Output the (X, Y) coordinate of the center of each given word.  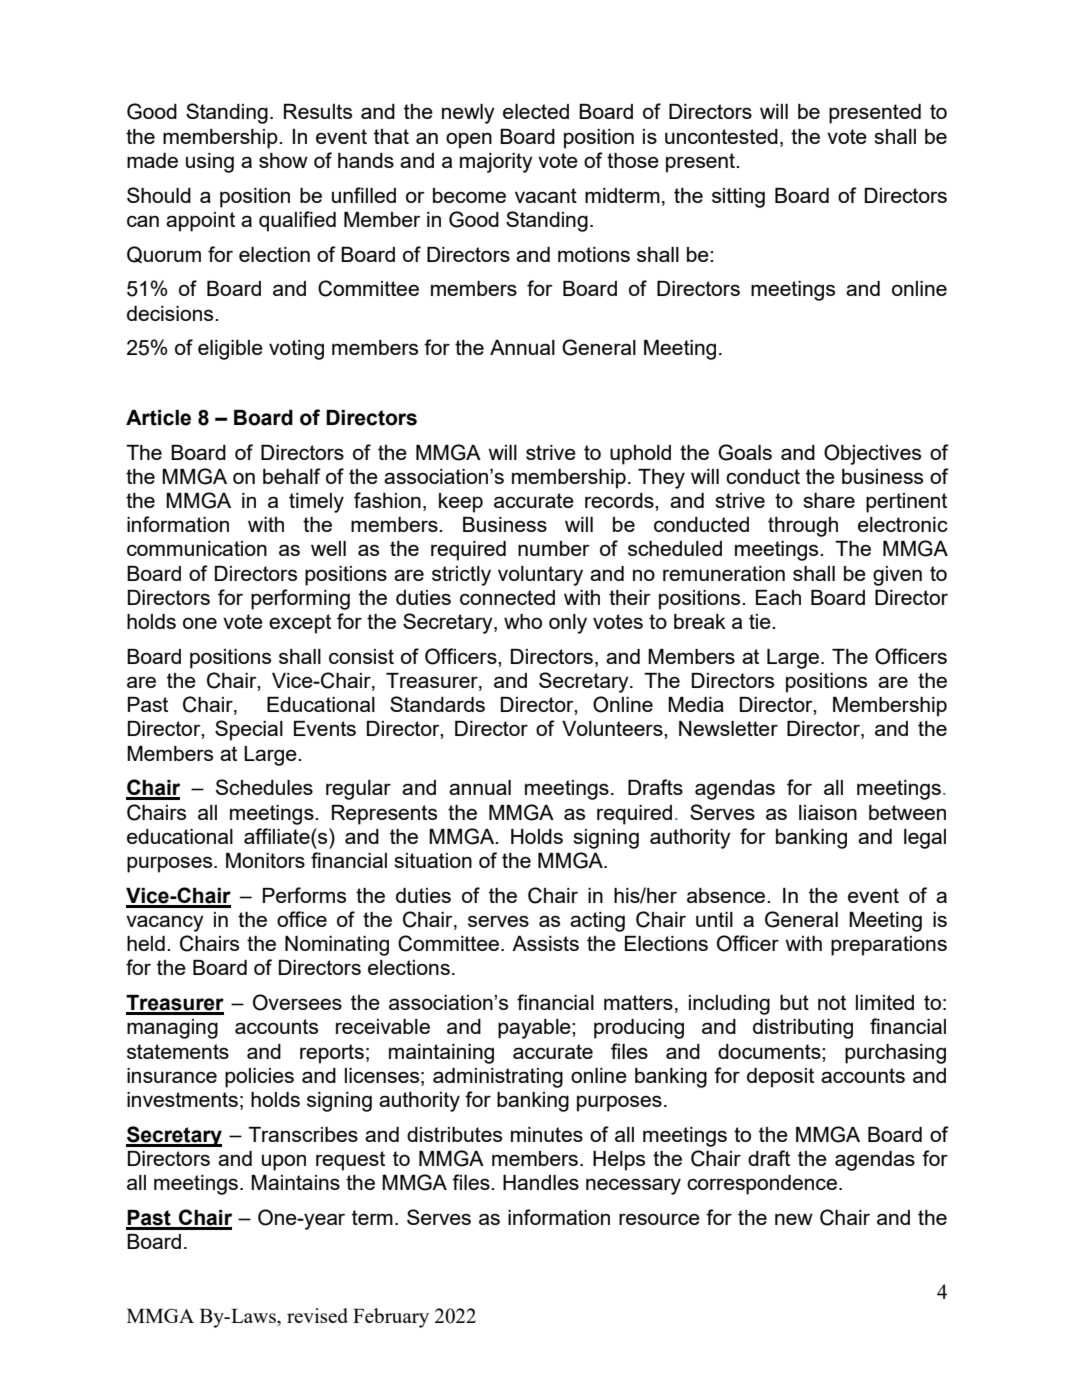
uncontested (721, 136)
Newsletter (728, 728)
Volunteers (613, 728)
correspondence (763, 1185)
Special (249, 730)
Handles (541, 1182)
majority (496, 163)
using (210, 163)
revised (317, 1315)
